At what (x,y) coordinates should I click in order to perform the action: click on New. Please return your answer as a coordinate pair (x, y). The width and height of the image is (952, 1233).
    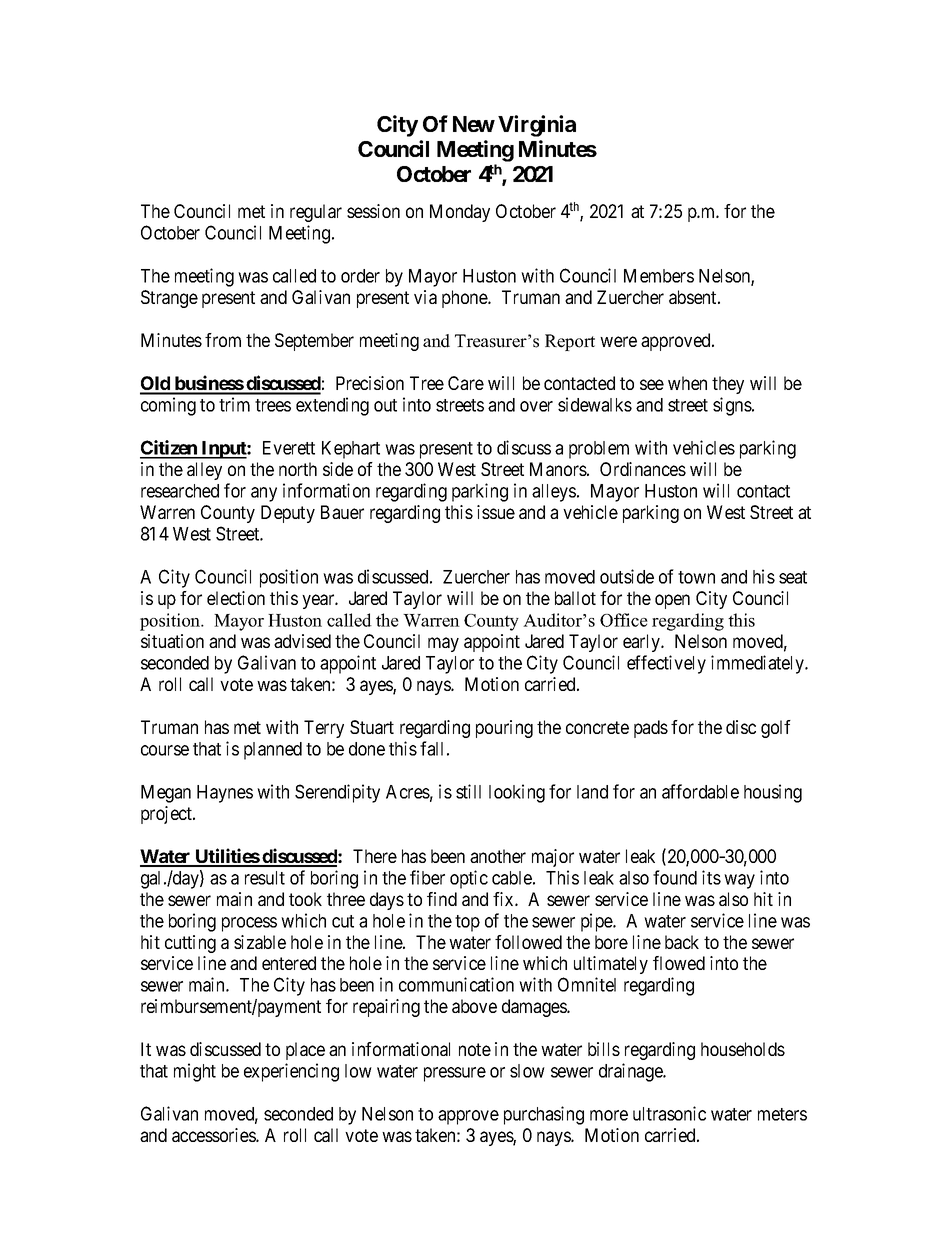
    Looking at the image, I should click on (474, 124).
